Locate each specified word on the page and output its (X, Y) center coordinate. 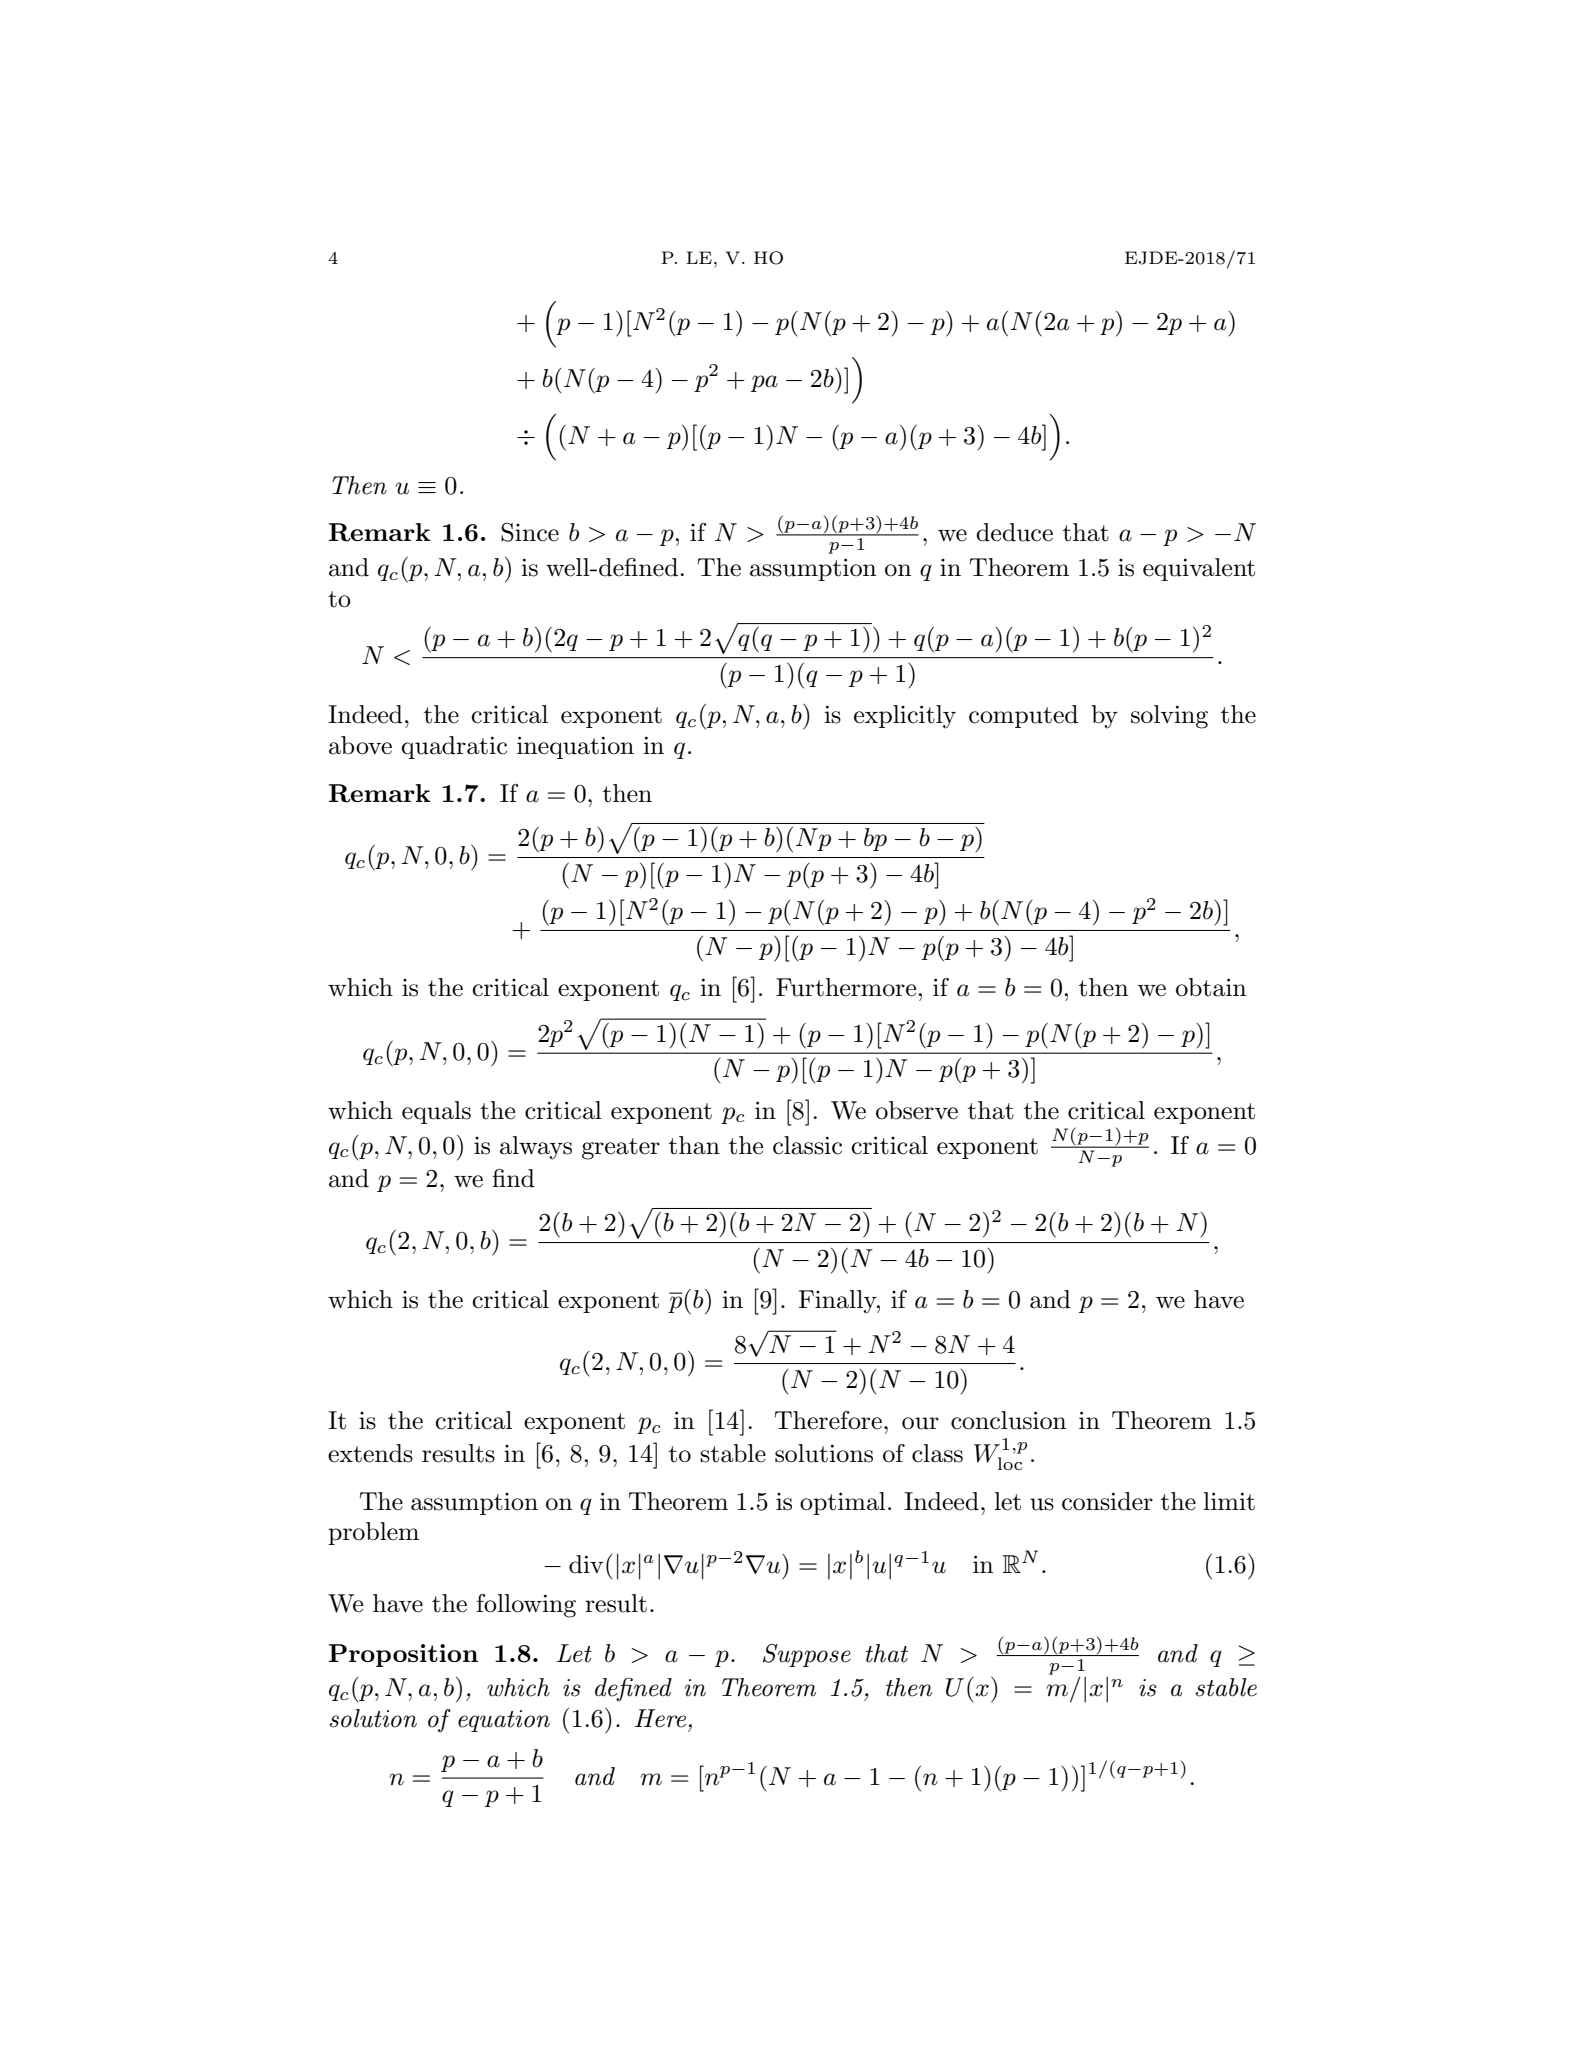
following (526, 1606)
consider (1107, 1501)
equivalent (1199, 569)
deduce (1014, 532)
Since (530, 532)
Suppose (807, 1655)
